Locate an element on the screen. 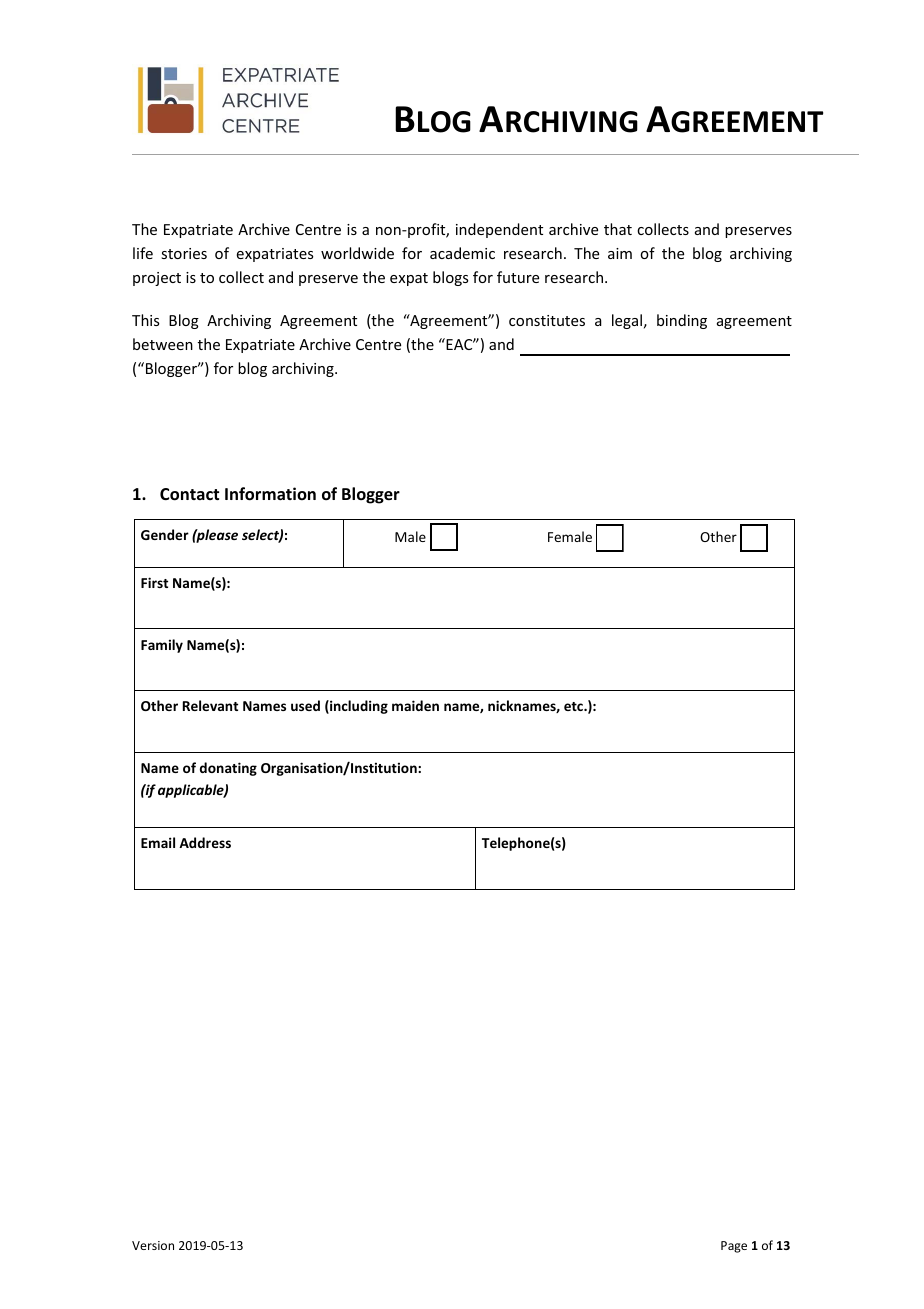 This screenshot has height=1309, width=924. academic is located at coordinates (462, 253).
